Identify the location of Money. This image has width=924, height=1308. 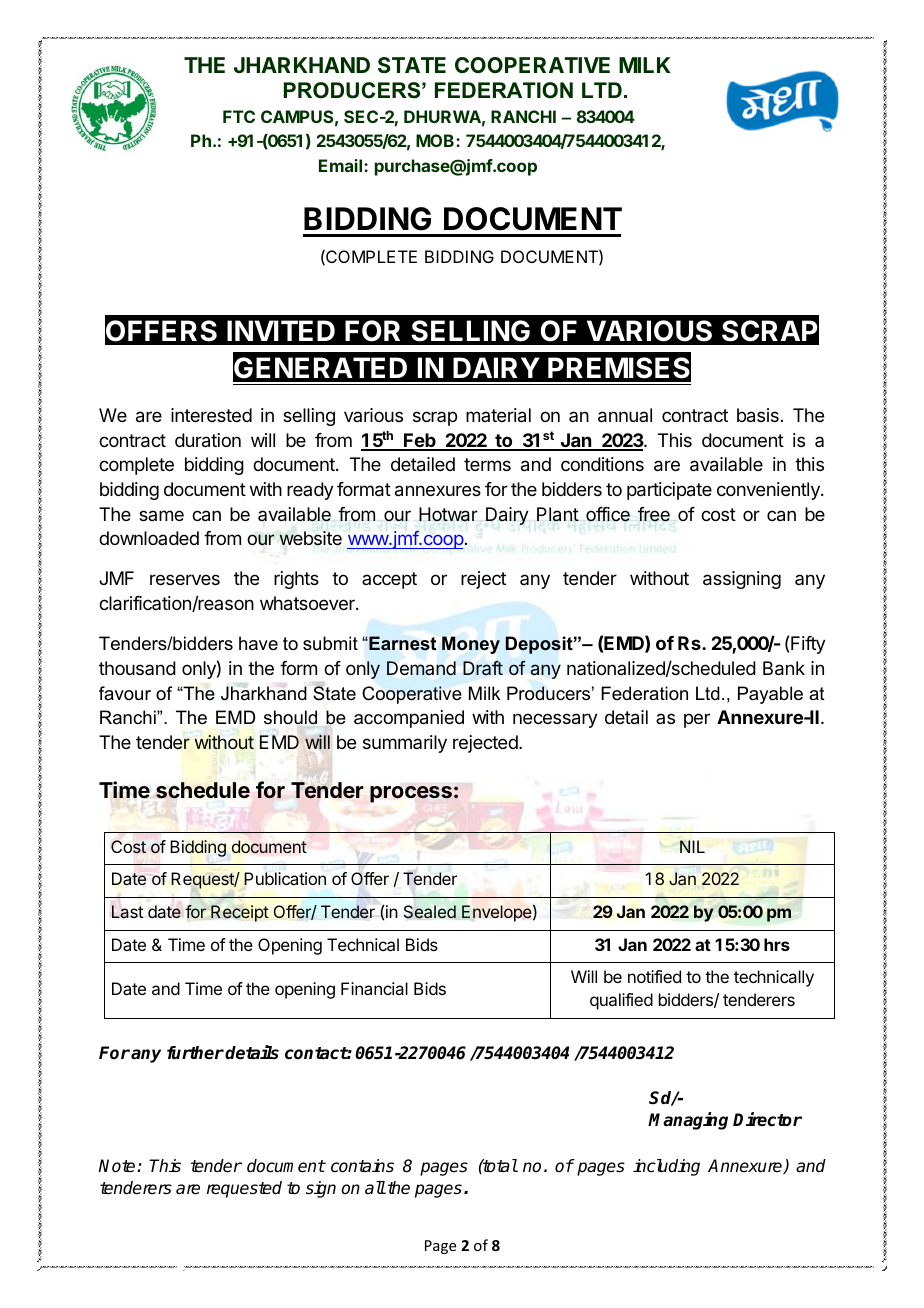
(471, 645).
